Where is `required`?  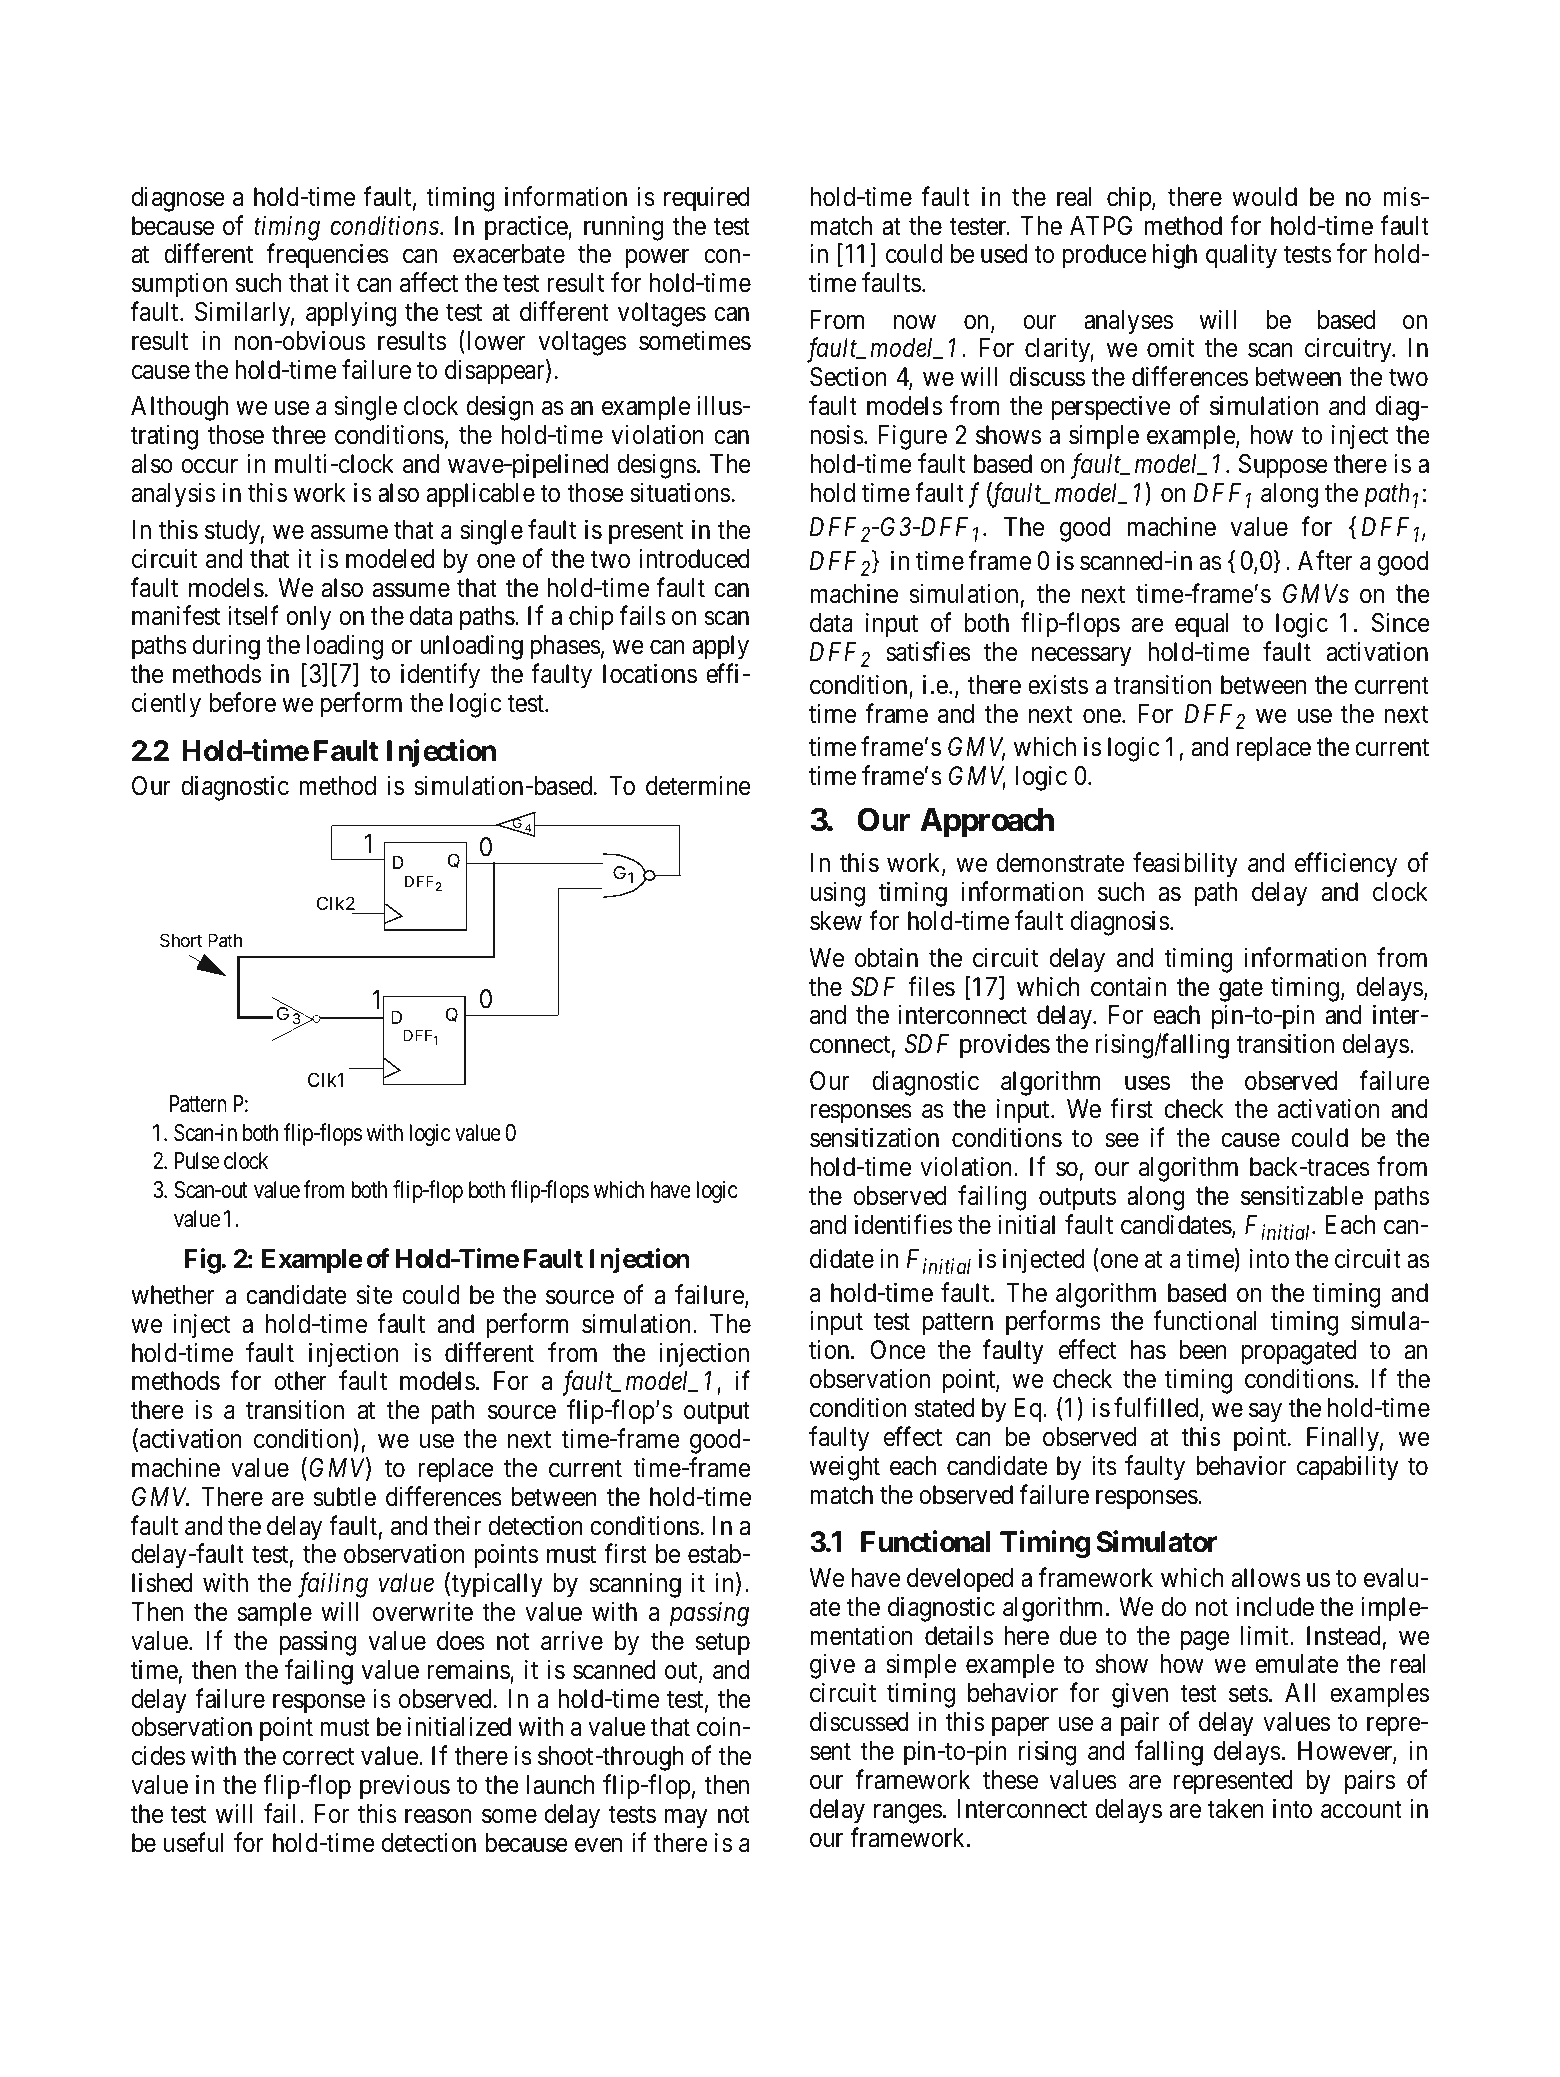
required is located at coordinates (706, 199).
